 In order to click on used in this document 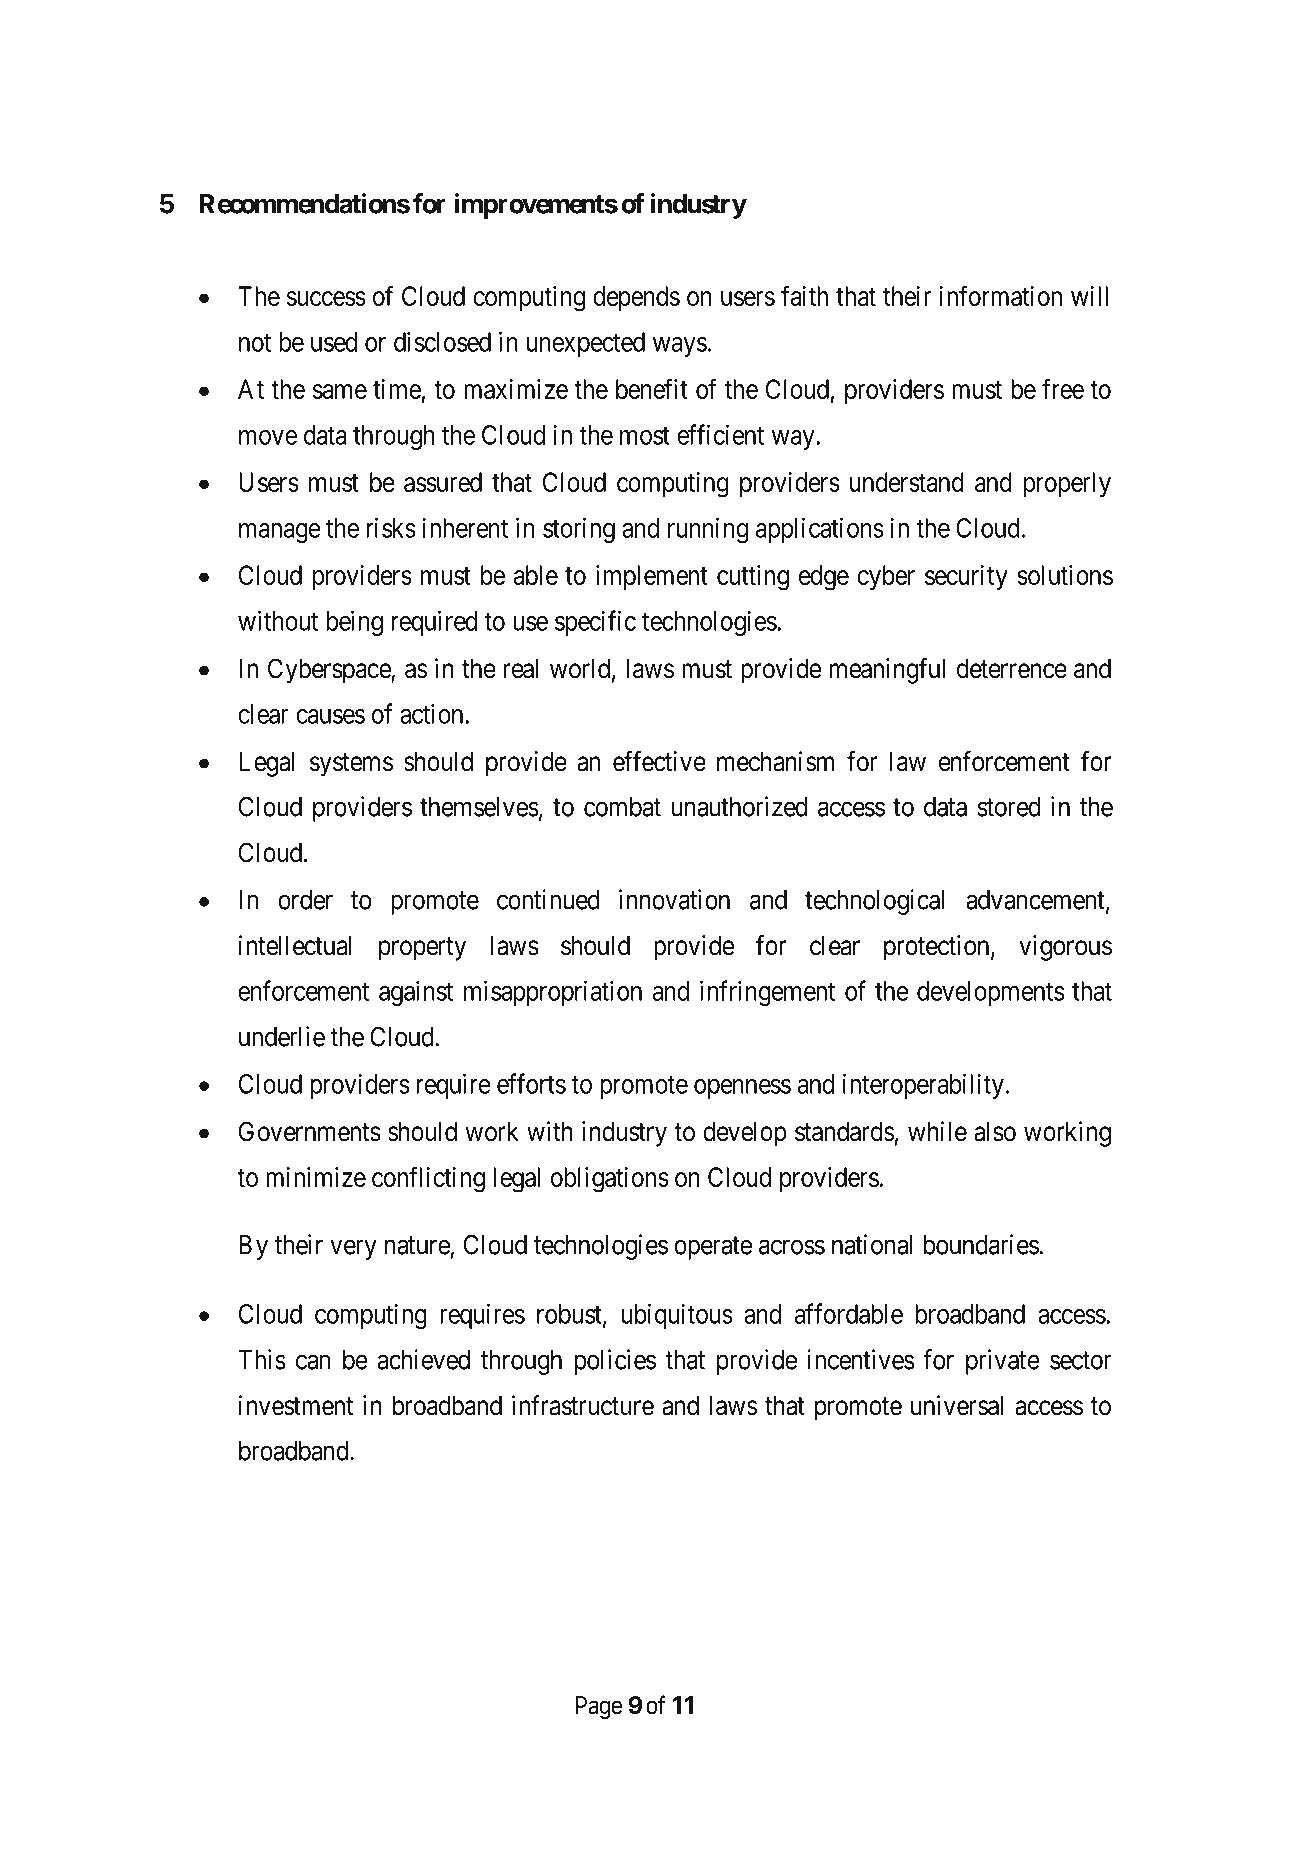, I will do `click(334, 342)`.
